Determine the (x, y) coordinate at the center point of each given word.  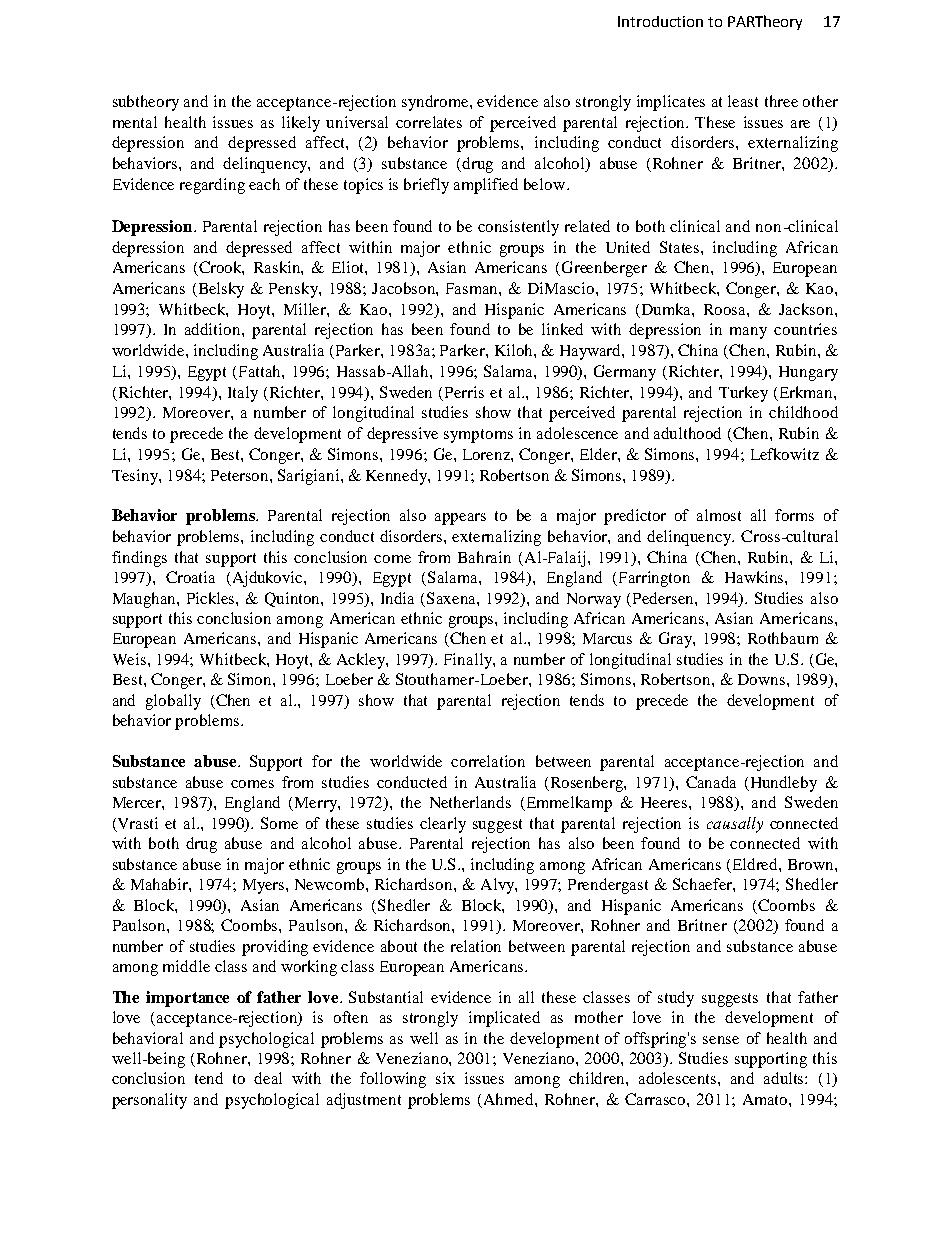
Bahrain (484, 557)
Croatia (190, 577)
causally (735, 825)
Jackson (807, 309)
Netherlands (470, 802)
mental (135, 122)
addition (214, 329)
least (743, 101)
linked (562, 329)
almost (719, 515)
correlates (429, 122)
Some (279, 823)
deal (268, 1078)
